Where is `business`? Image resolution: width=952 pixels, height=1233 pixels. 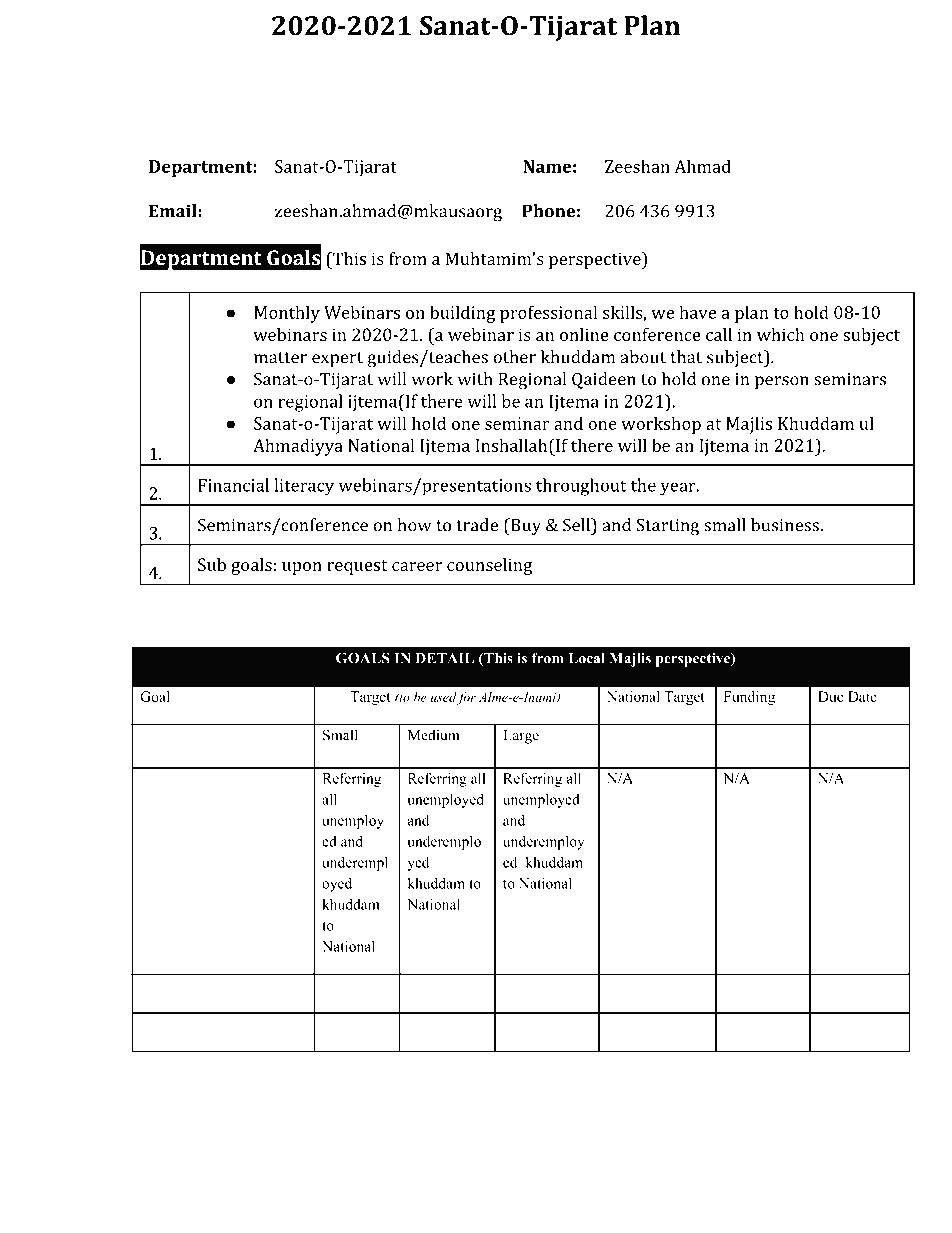 business is located at coordinates (786, 525).
